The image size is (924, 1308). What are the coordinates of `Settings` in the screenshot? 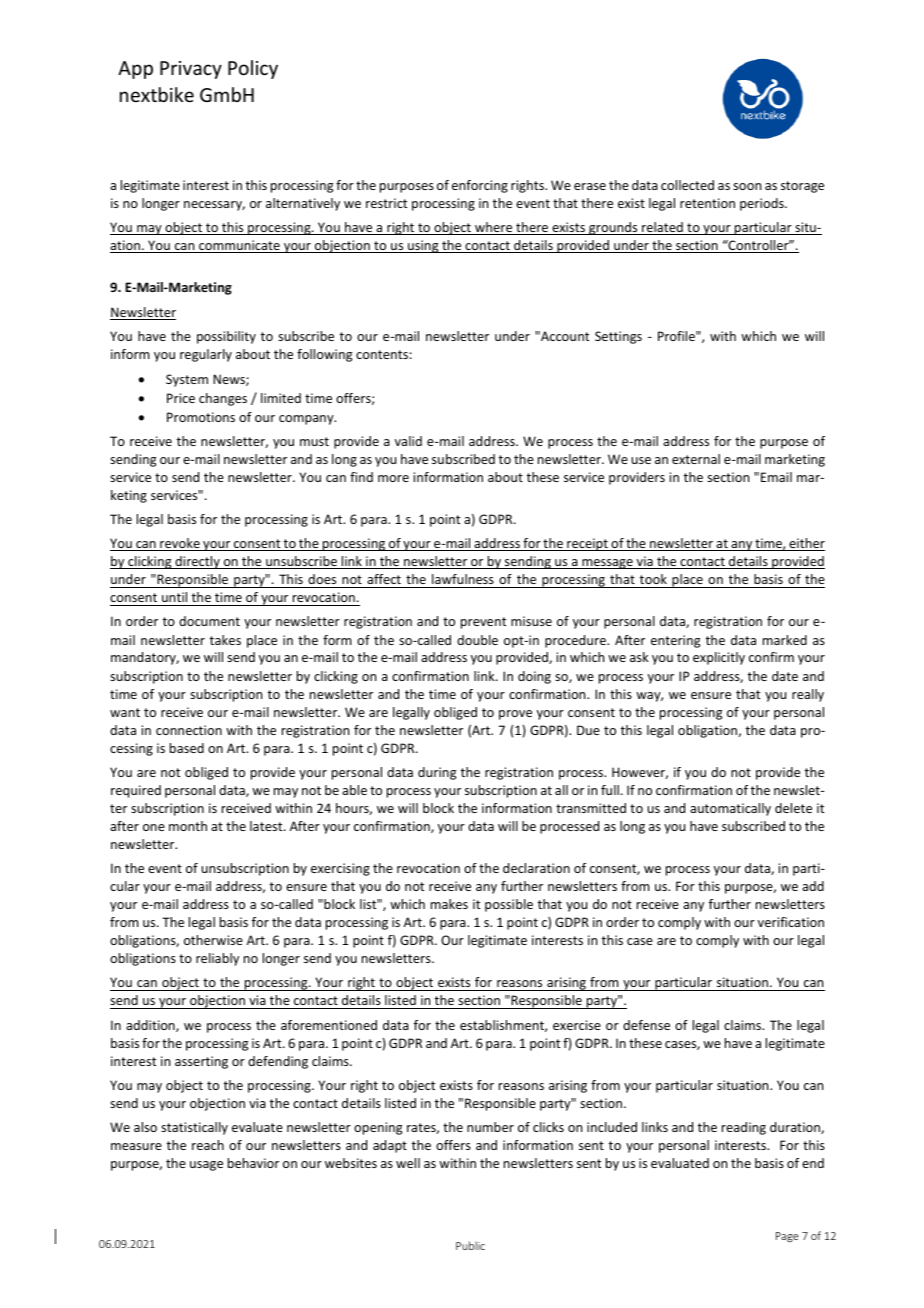 It's located at (618, 337).
